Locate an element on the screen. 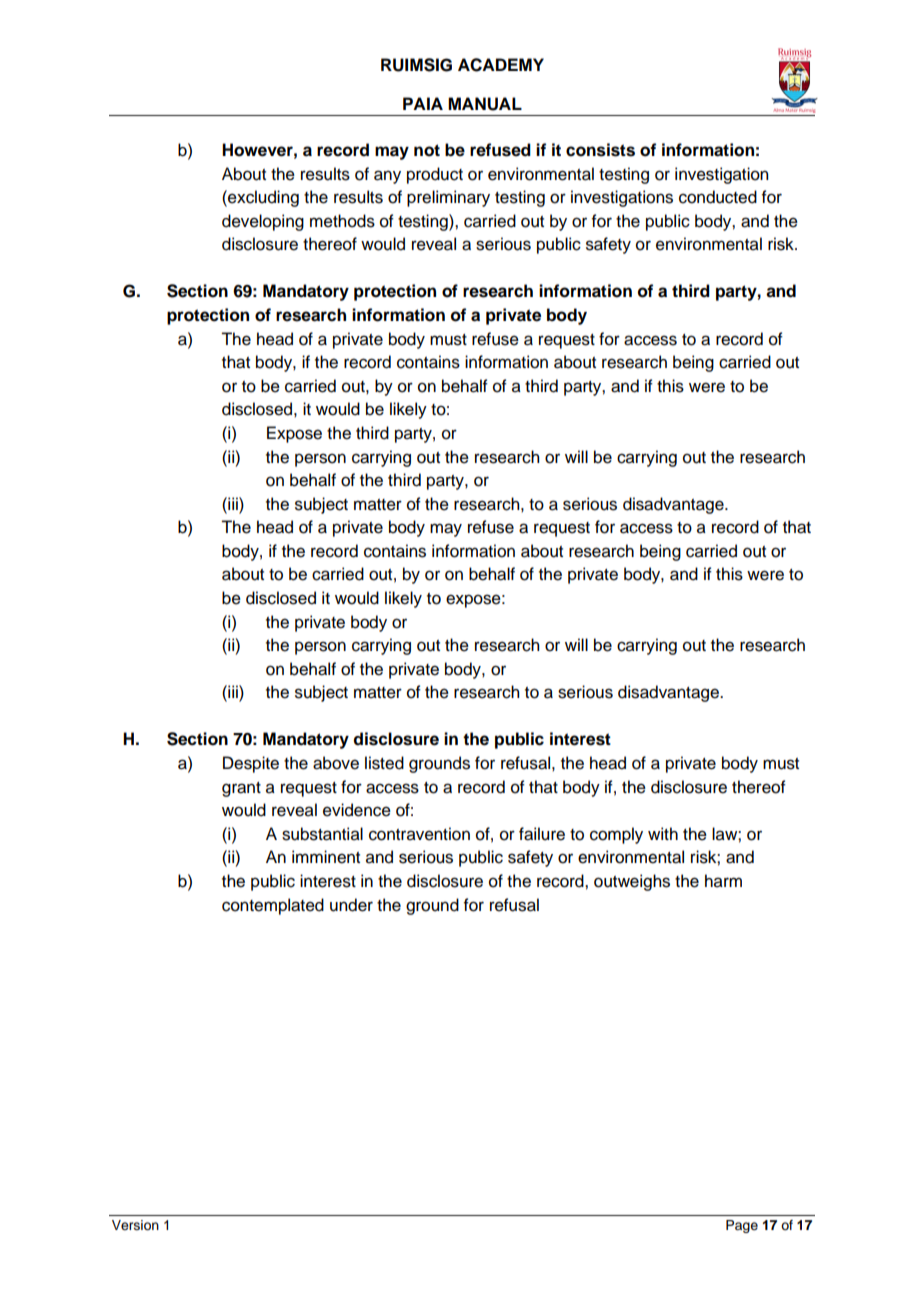  grant is located at coordinates (241, 789).
